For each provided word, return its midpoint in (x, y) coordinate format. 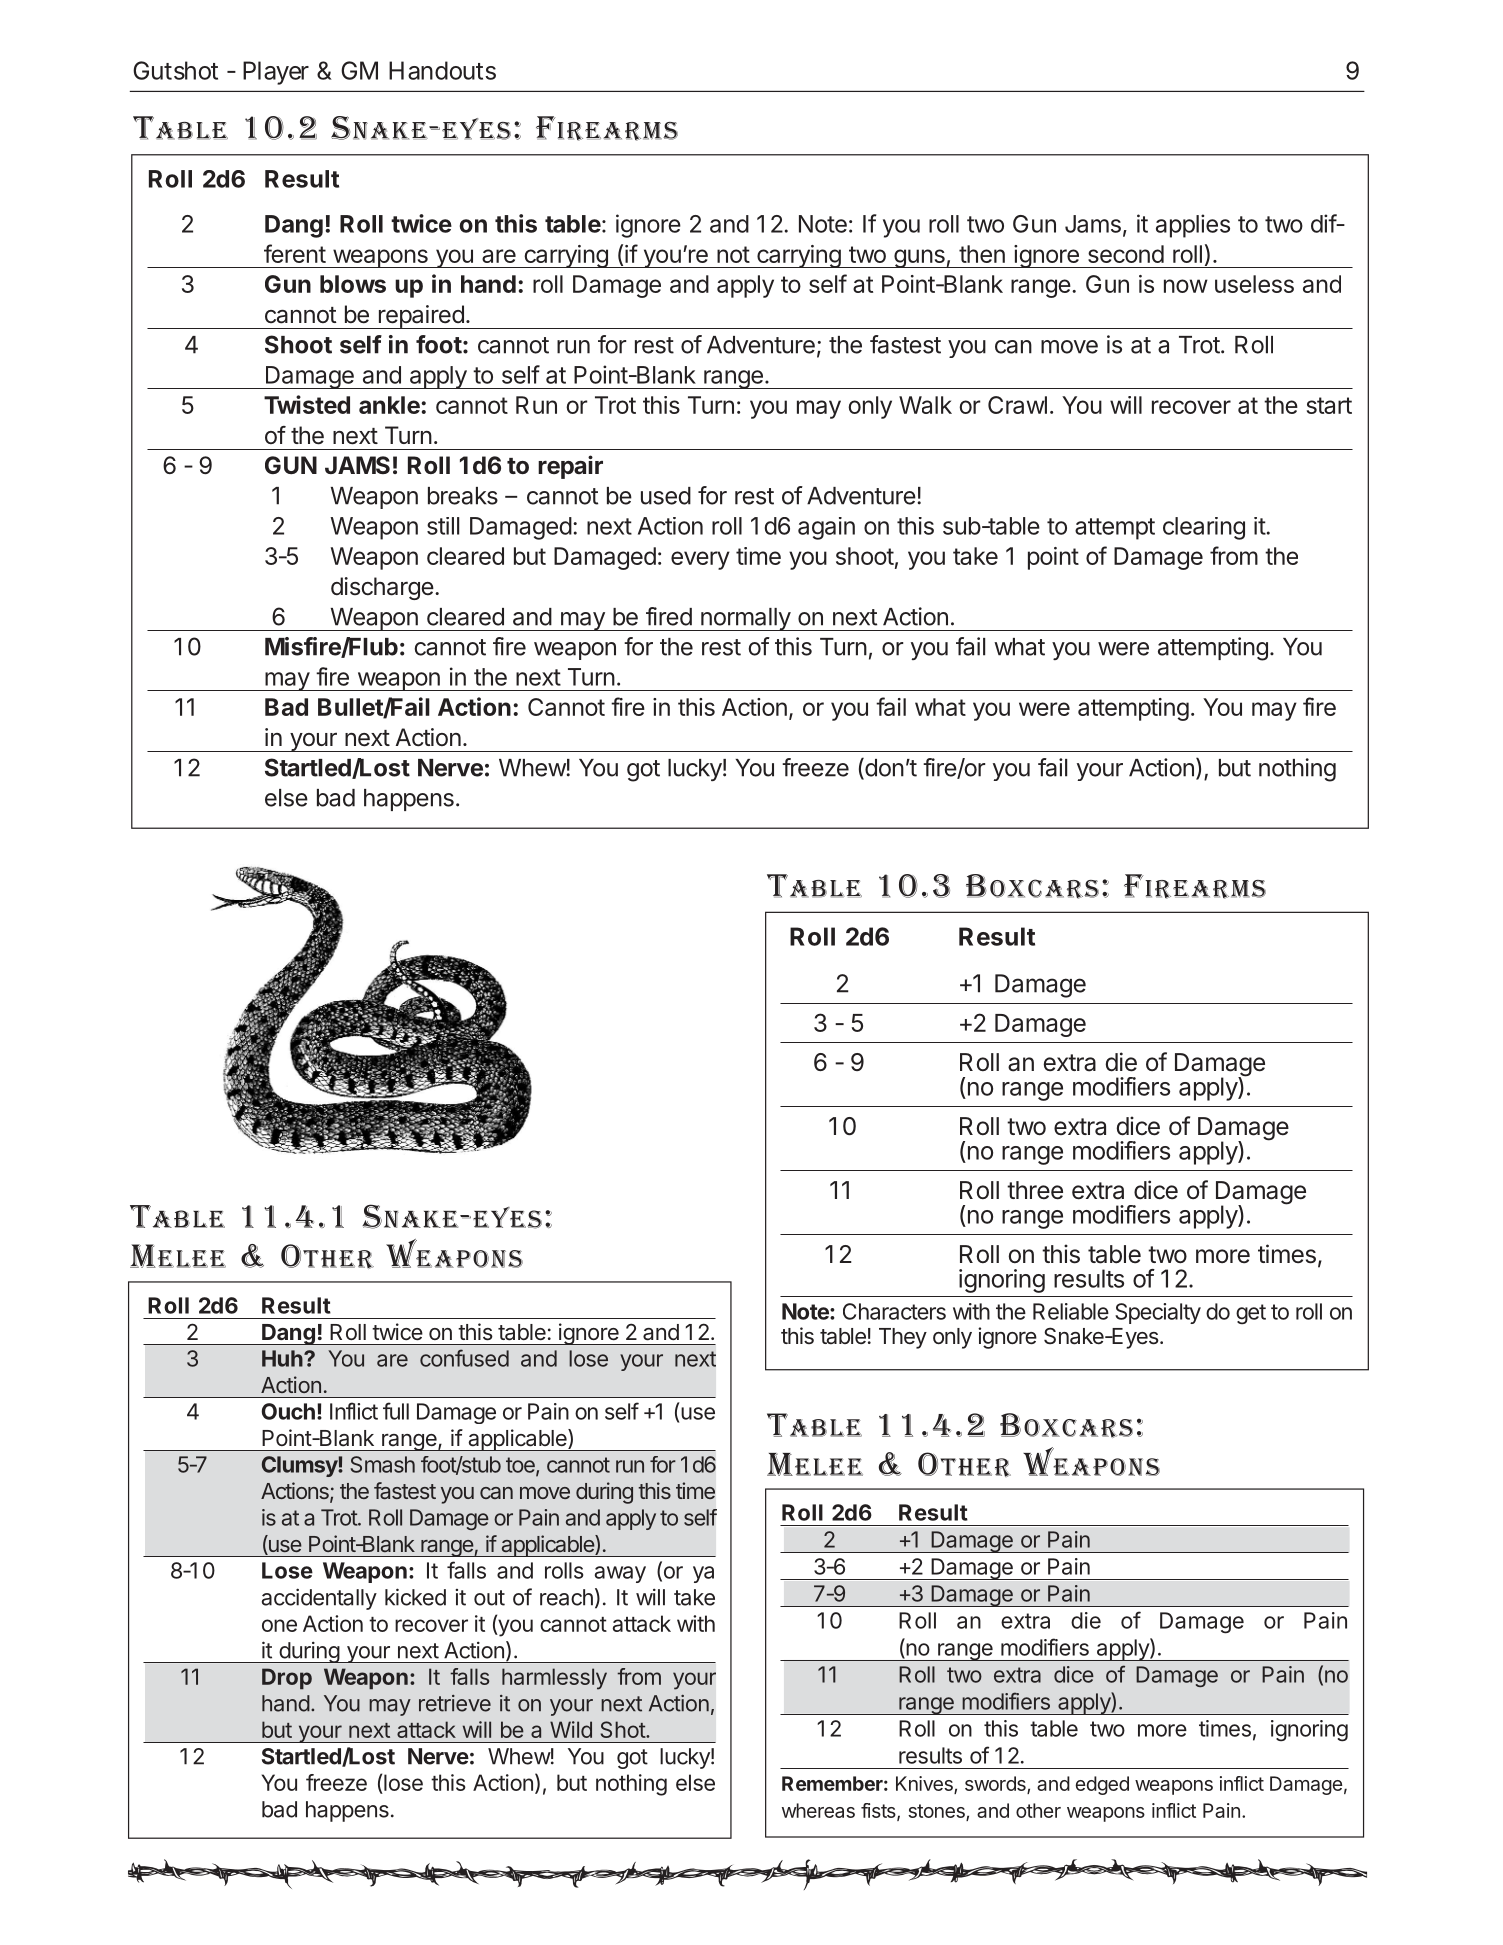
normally (745, 619)
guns (919, 258)
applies (1193, 226)
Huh (283, 1358)
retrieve (455, 1703)
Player (276, 73)
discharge (382, 588)
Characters (894, 1311)
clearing (1204, 528)
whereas (818, 1810)
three (1035, 1190)
